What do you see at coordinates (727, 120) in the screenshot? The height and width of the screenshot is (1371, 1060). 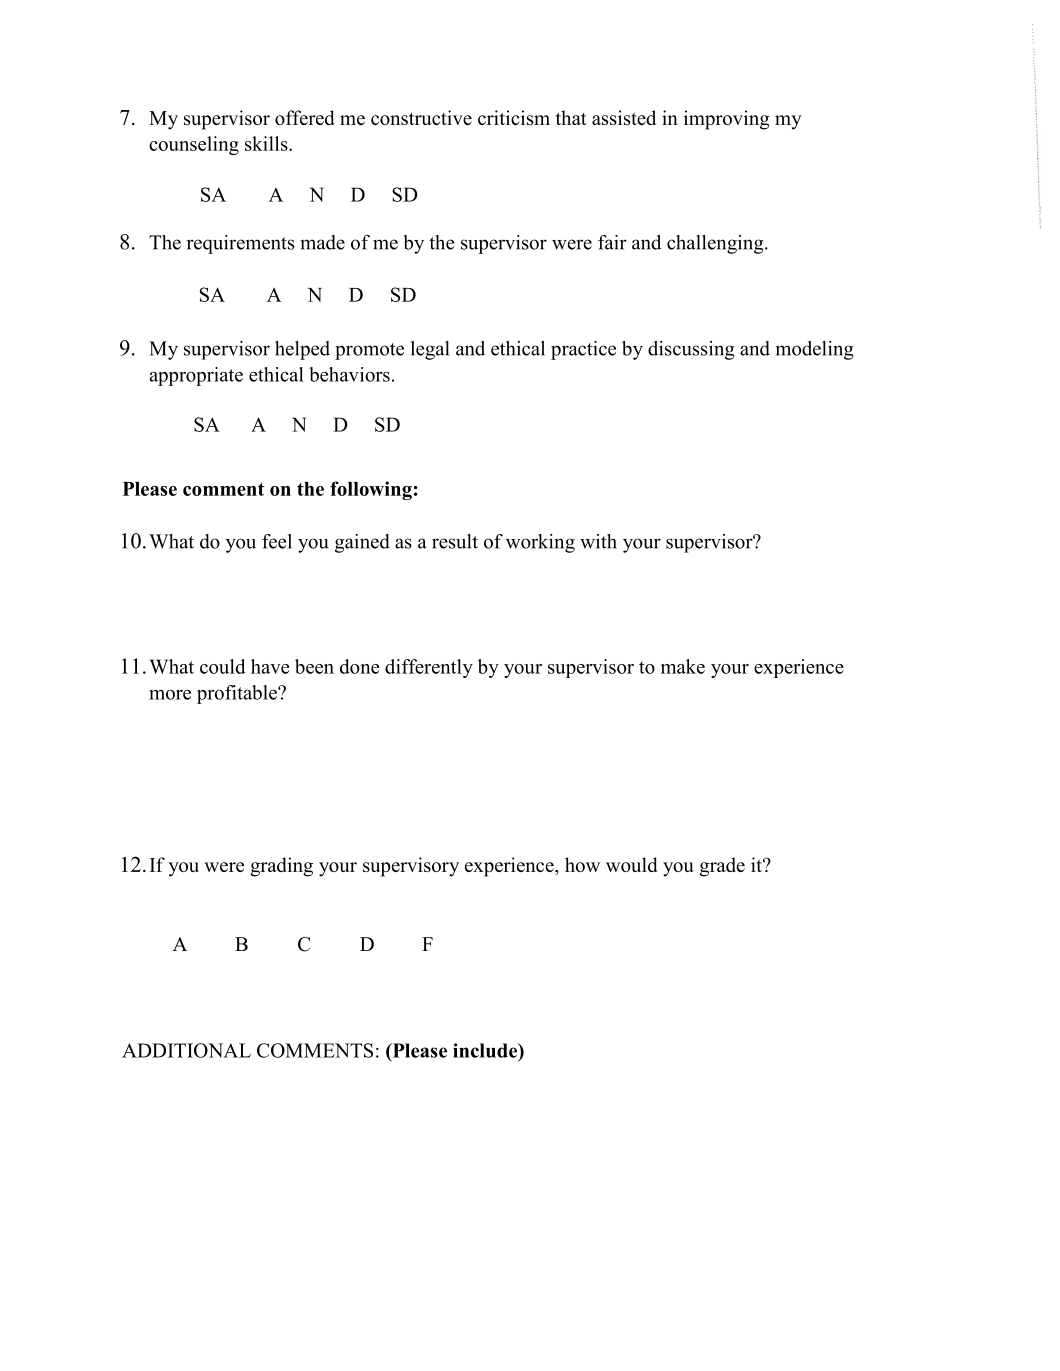 I see `improving` at bounding box center [727, 120].
